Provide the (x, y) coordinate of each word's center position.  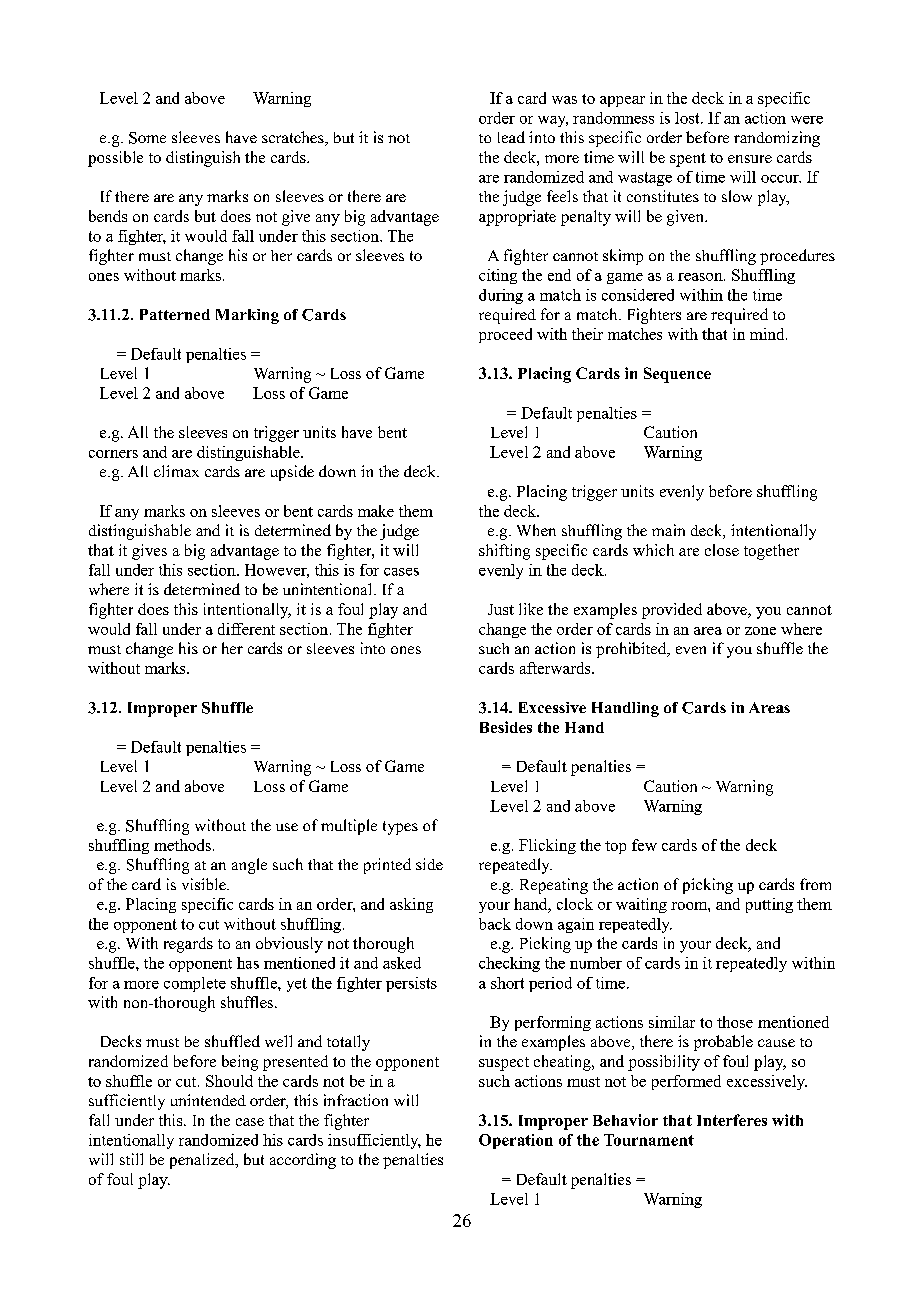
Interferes (732, 1120)
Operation (516, 1141)
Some (147, 138)
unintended (208, 1100)
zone (760, 631)
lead (511, 137)
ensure (750, 159)
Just (501, 609)
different (246, 629)
